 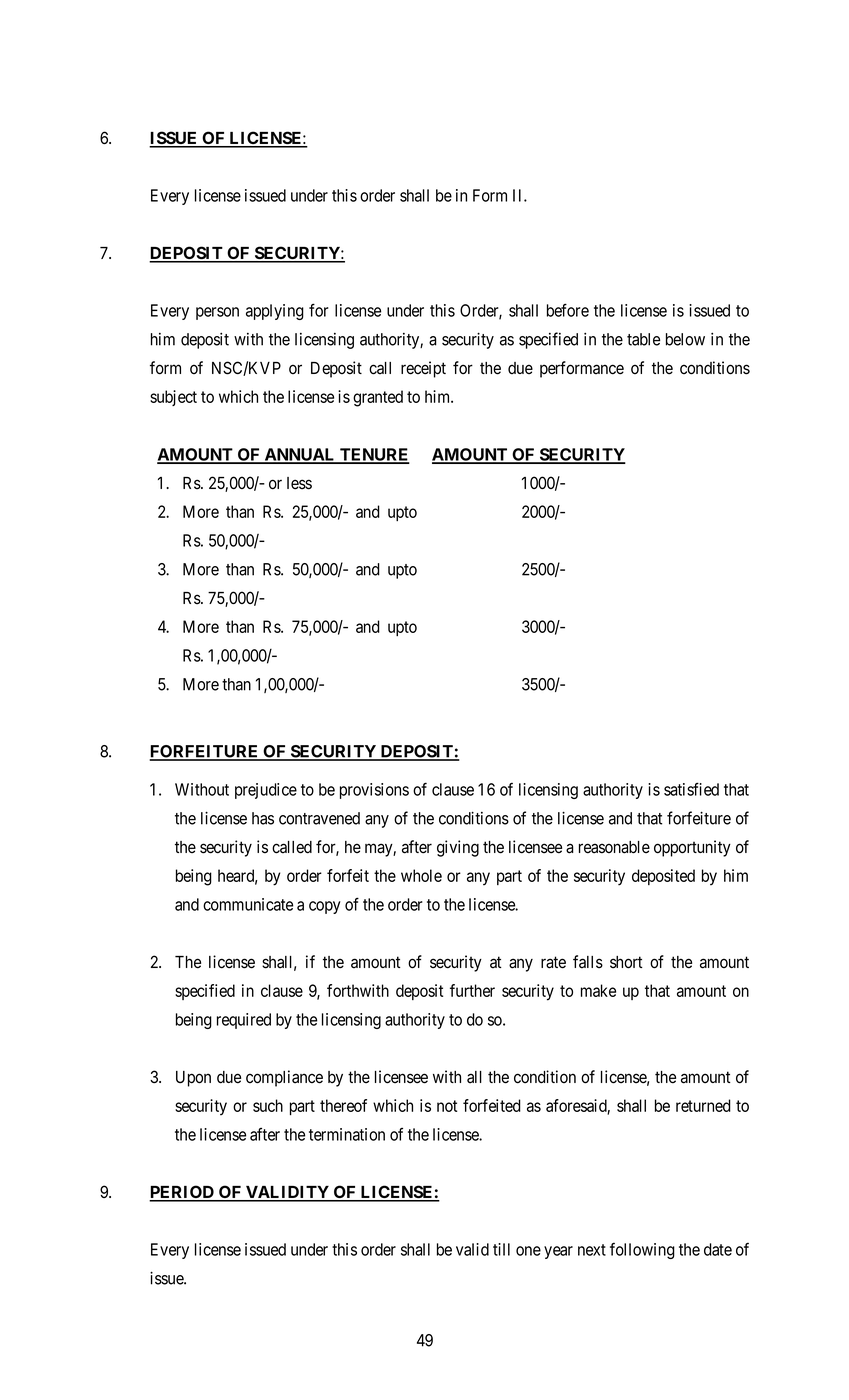 I want to click on till, so click(x=501, y=1249).
